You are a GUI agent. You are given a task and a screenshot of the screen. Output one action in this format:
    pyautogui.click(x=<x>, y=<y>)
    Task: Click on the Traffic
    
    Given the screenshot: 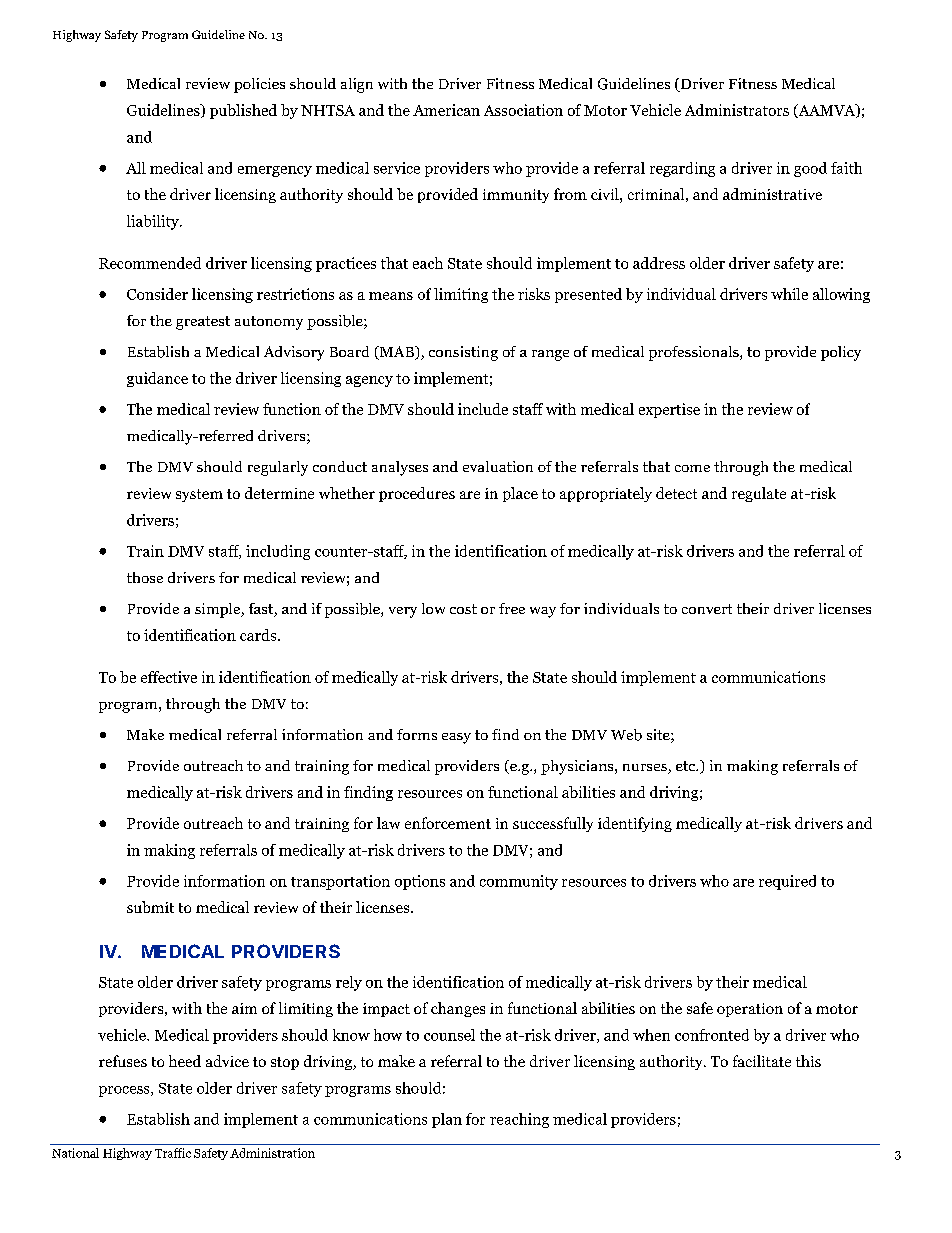 What is the action you would take?
    pyautogui.click(x=173, y=1153)
